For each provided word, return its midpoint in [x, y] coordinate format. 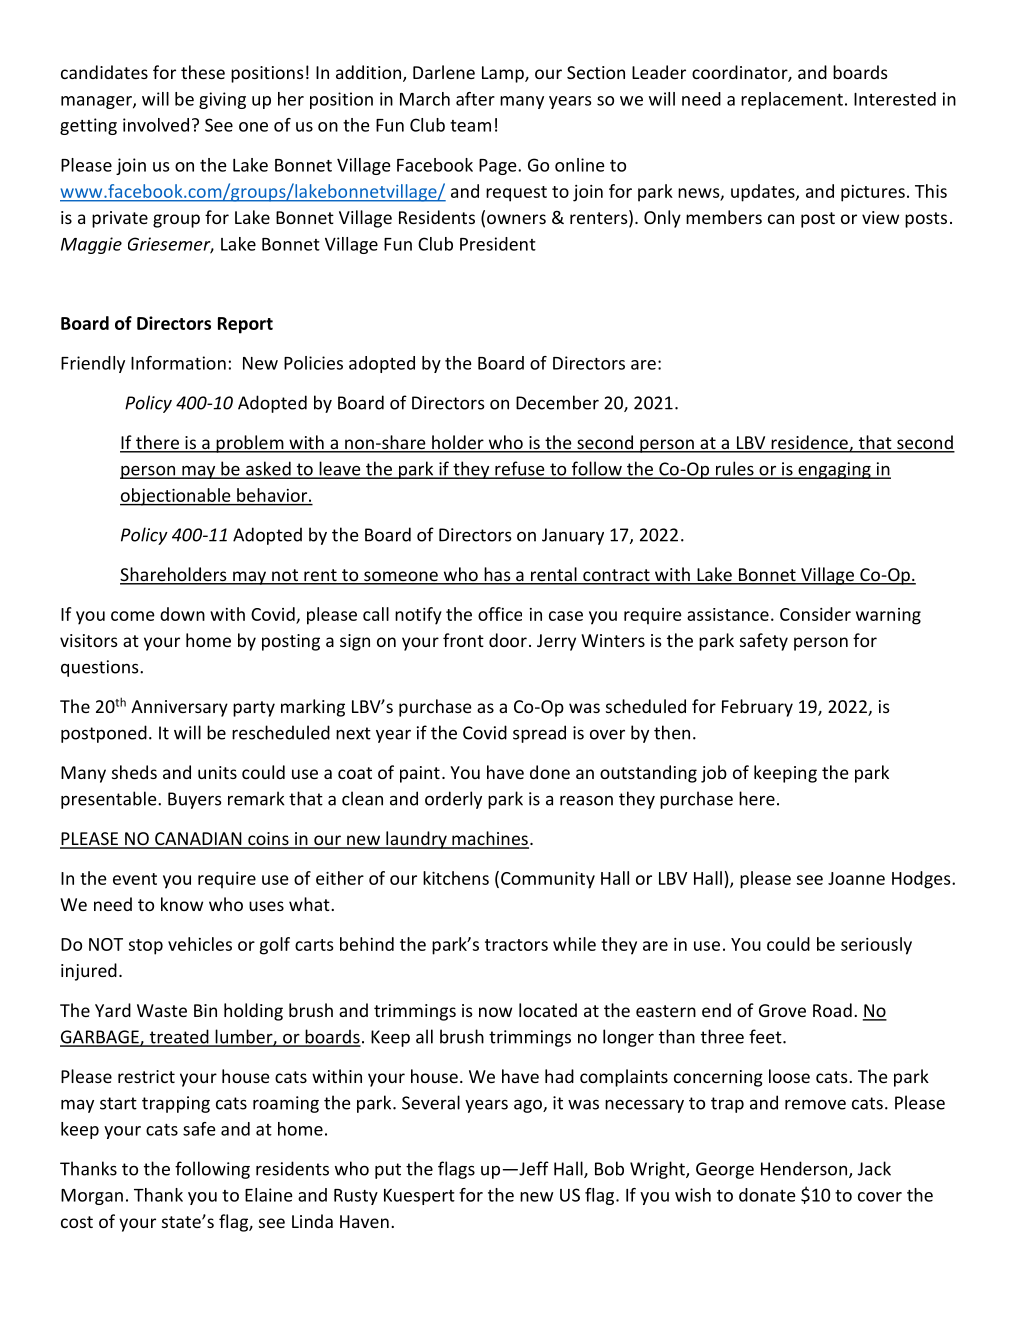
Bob [609, 1168]
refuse [520, 469]
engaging [834, 470]
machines [489, 839]
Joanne [856, 878]
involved [156, 125]
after [475, 99]
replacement [792, 100]
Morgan [92, 1197]
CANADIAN [198, 840]
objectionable [176, 497]
